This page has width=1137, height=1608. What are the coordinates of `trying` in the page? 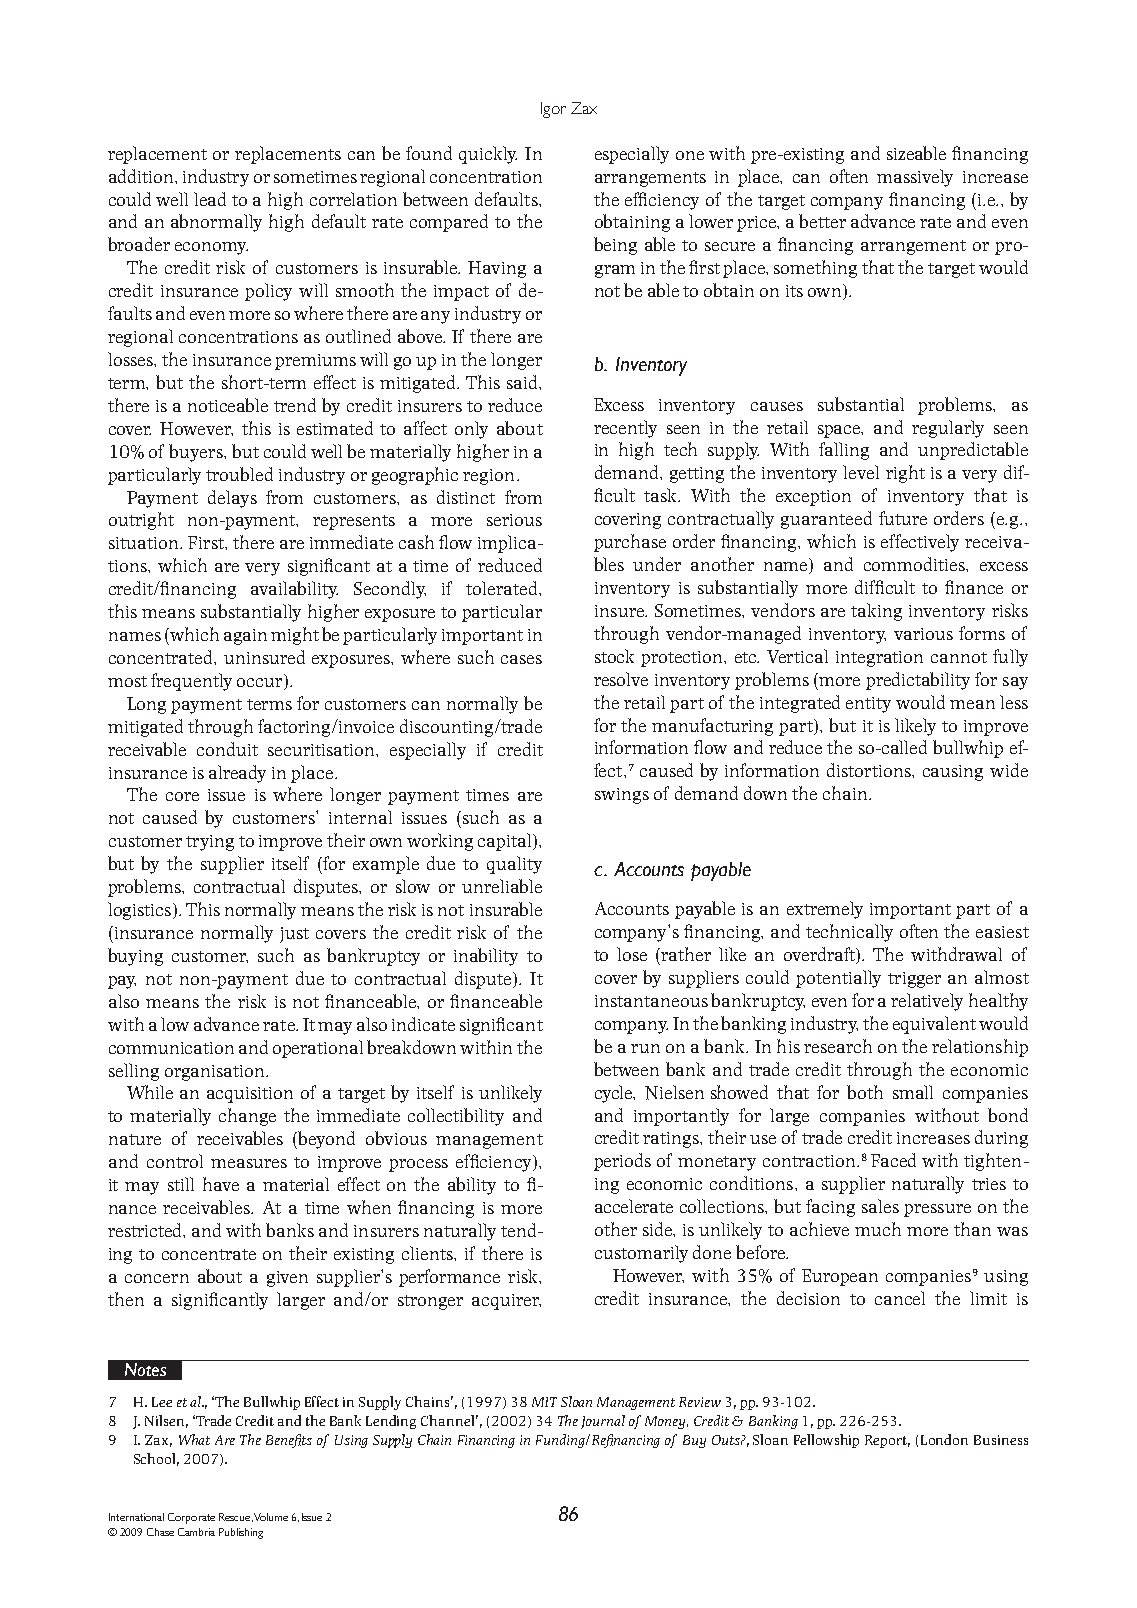 It's located at (210, 843).
